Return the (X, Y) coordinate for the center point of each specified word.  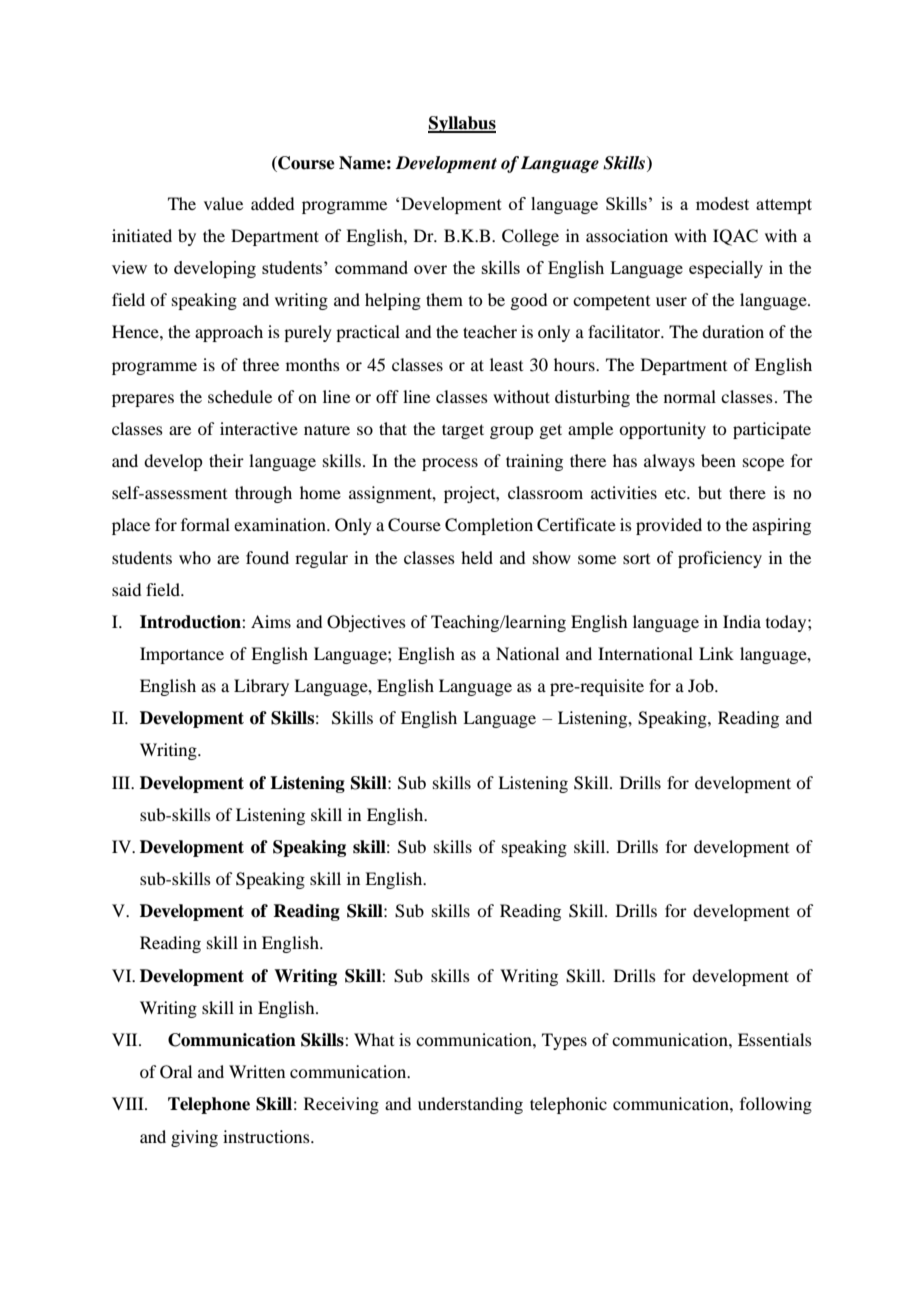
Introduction (191, 622)
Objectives (366, 623)
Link (716, 653)
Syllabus (462, 124)
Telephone (209, 1105)
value (223, 203)
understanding (470, 1105)
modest (722, 203)
